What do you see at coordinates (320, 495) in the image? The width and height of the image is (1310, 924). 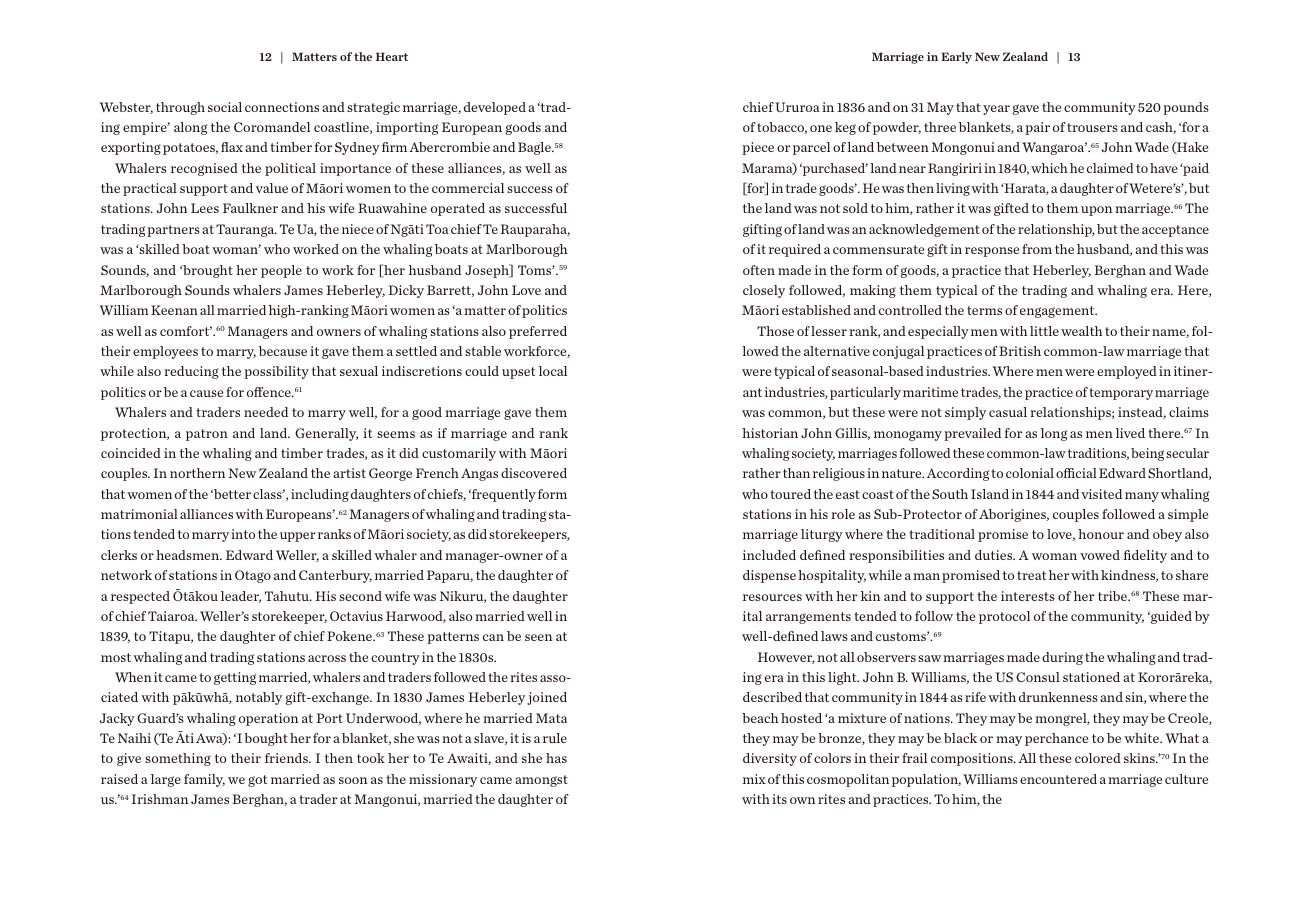 I see `including` at bounding box center [320, 495].
